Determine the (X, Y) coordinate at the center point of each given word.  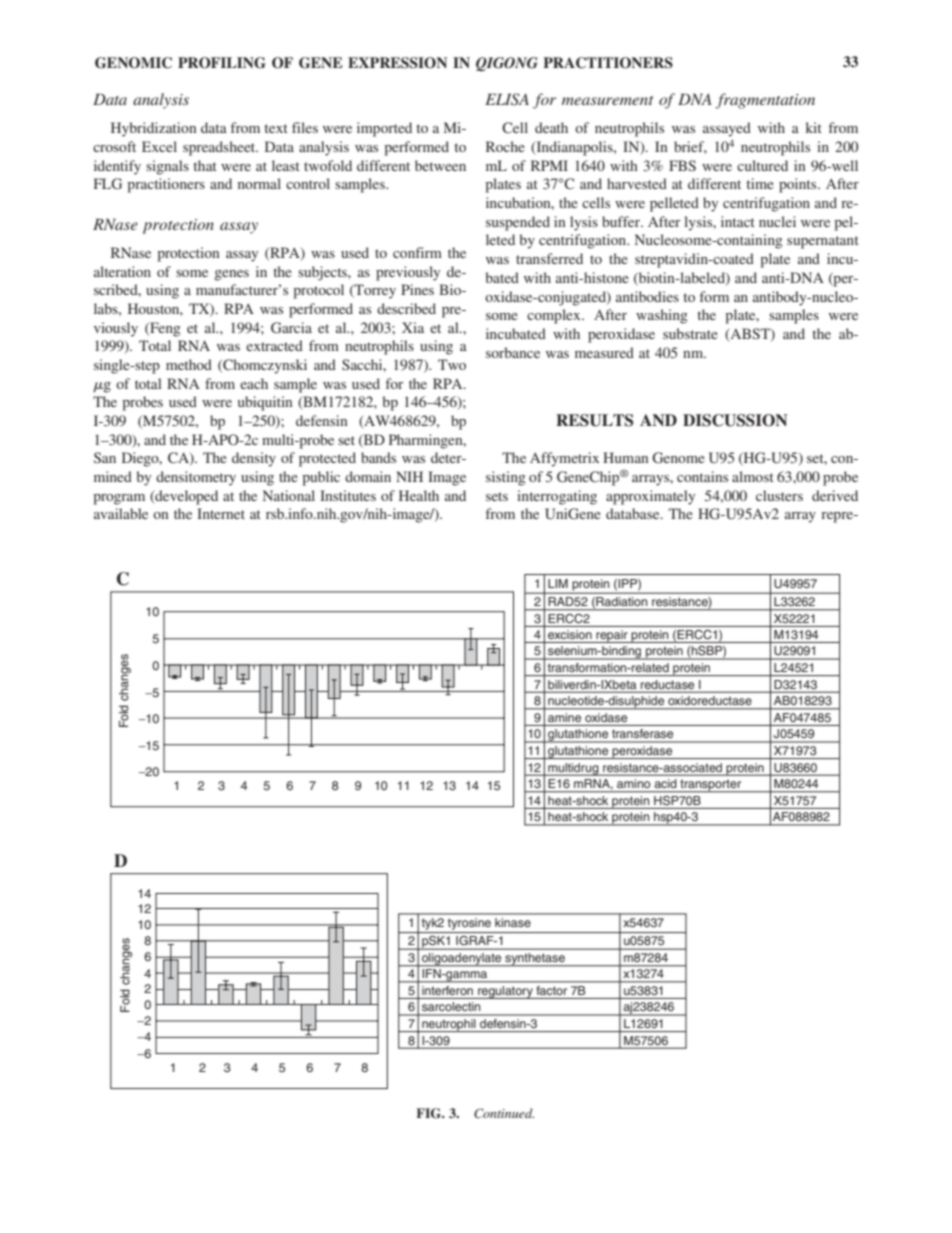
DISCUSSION (735, 420)
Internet (221, 513)
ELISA (507, 99)
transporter (711, 786)
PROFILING (222, 63)
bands (378, 457)
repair (612, 636)
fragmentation (765, 101)
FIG (430, 1113)
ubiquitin (265, 403)
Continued (504, 1113)
